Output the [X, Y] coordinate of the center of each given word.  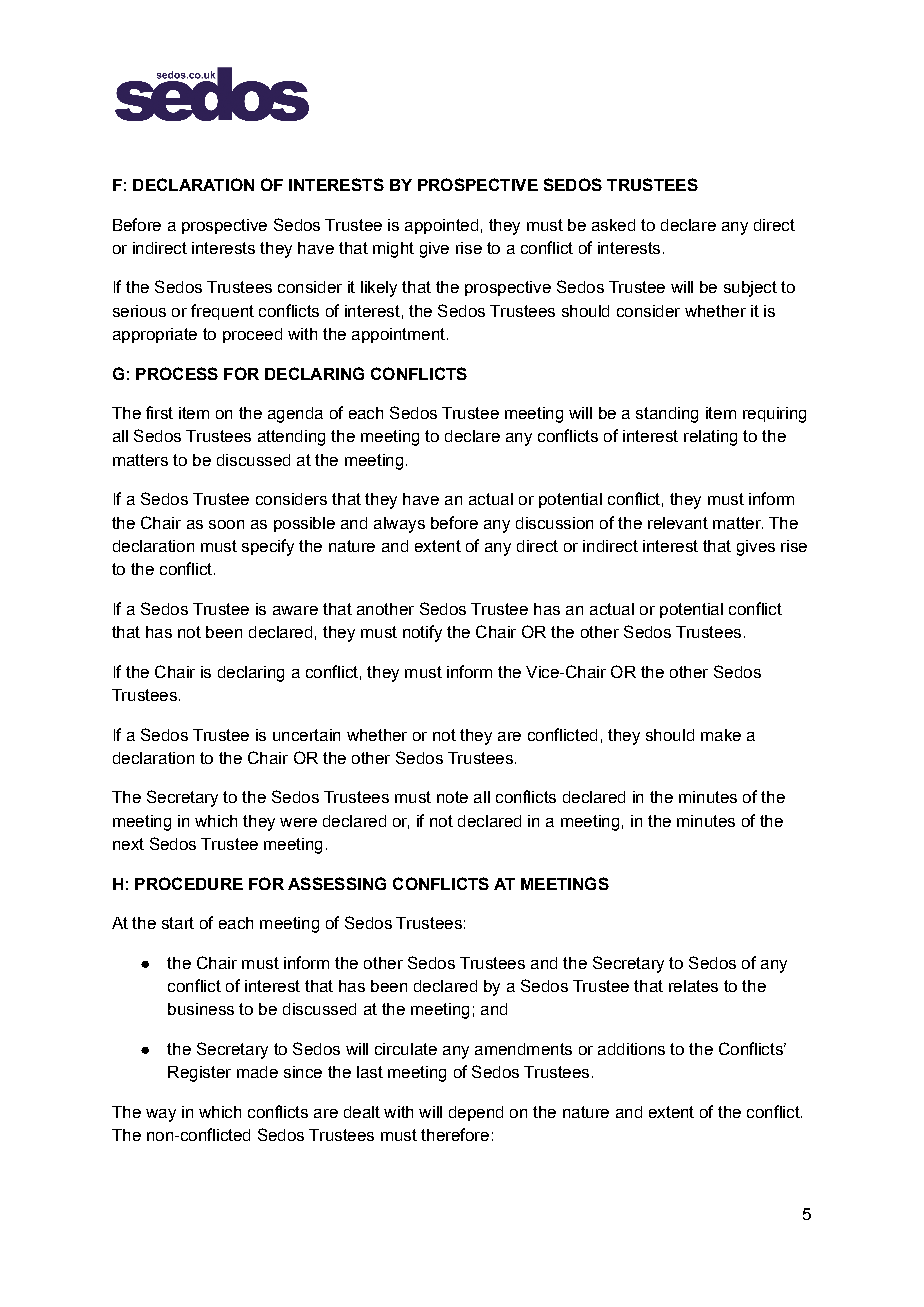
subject [750, 289]
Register [199, 1074]
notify [422, 633]
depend [476, 1113]
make [721, 735]
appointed [441, 226]
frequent [222, 312]
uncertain [306, 735]
